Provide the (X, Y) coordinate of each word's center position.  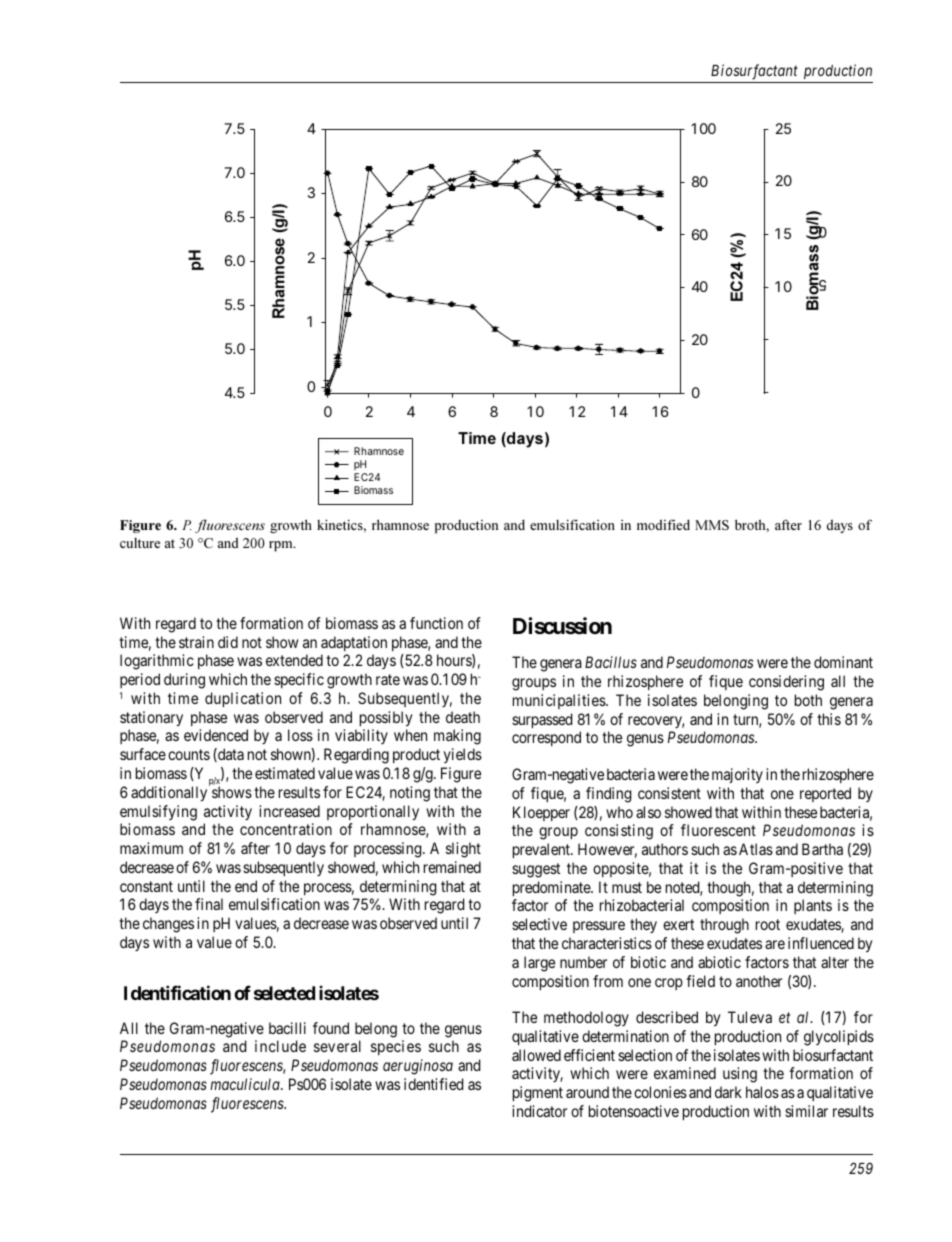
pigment (538, 1094)
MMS (712, 525)
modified (663, 524)
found (331, 1028)
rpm (282, 546)
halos (762, 1092)
